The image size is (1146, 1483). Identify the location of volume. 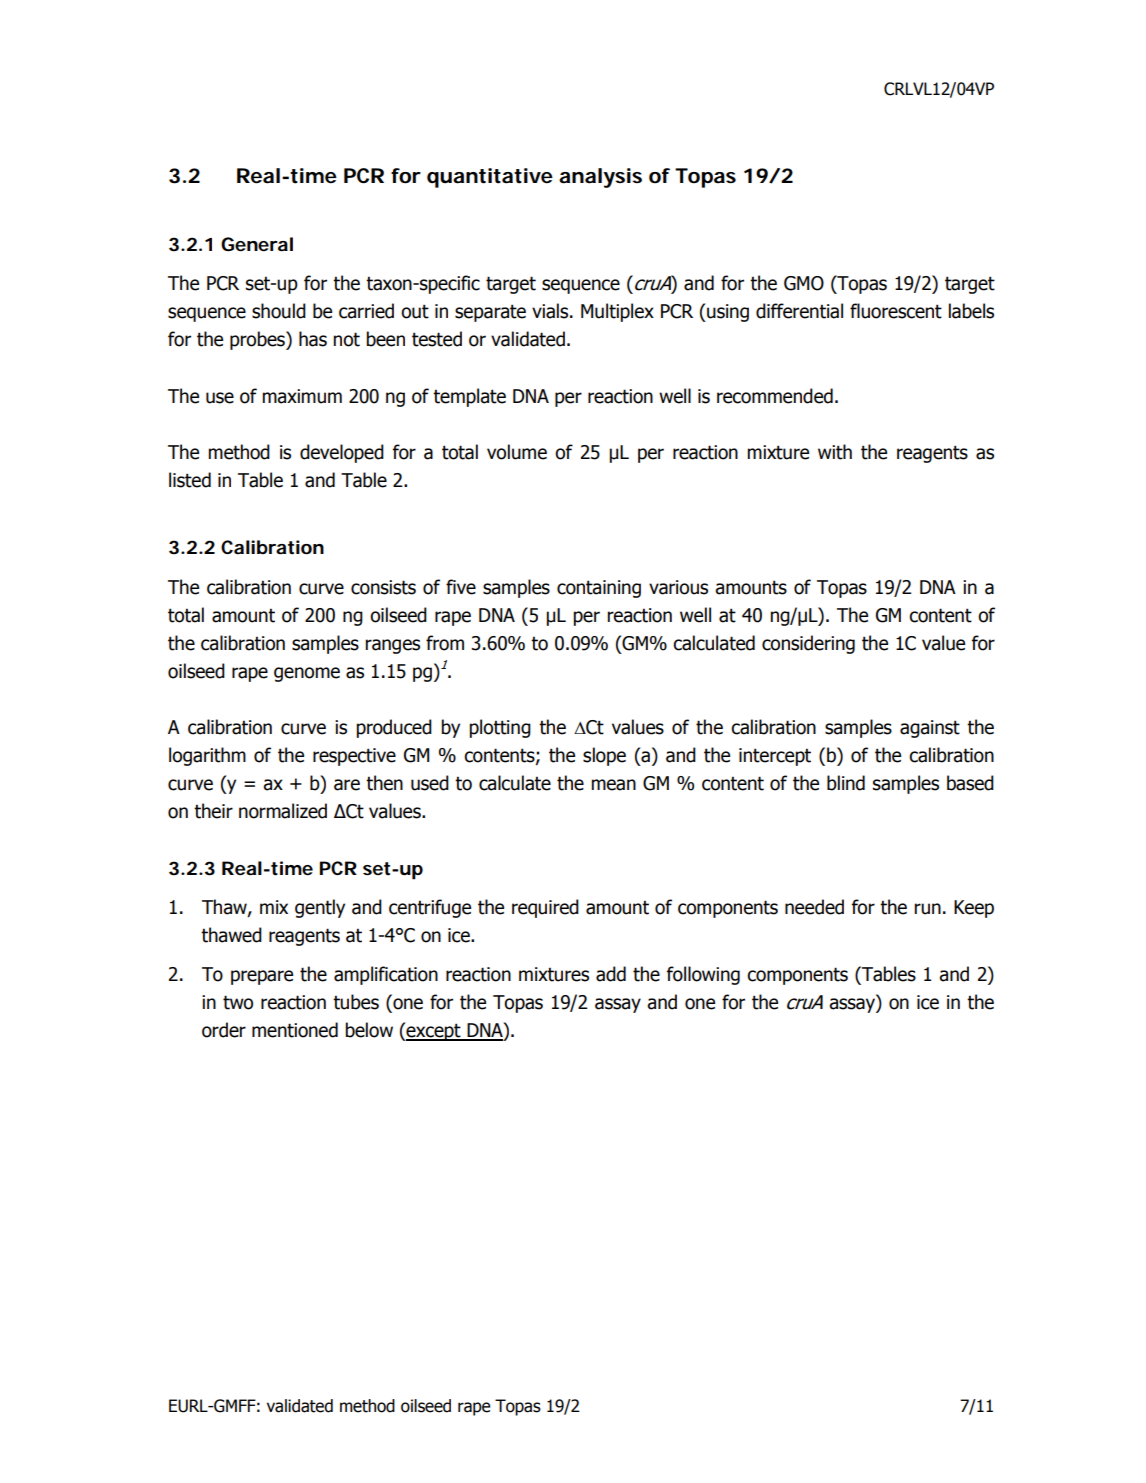
(517, 452).
